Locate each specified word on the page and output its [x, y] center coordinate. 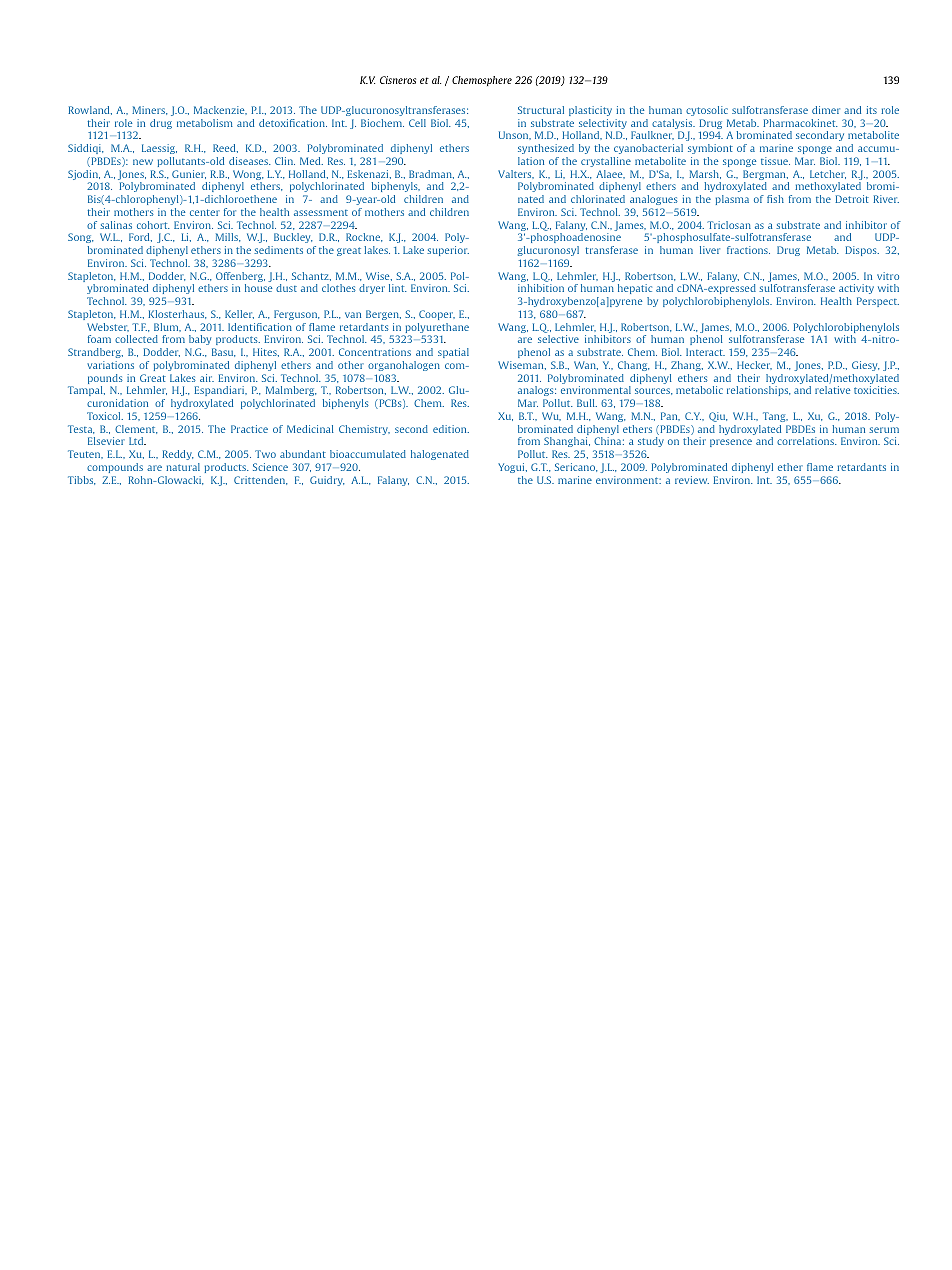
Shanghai [567, 442]
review [692, 480]
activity [856, 289]
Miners [150, 110]
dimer [826, 110]
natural [183, 467]
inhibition [541, 288]
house [258, 288]
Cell [417, 123]
